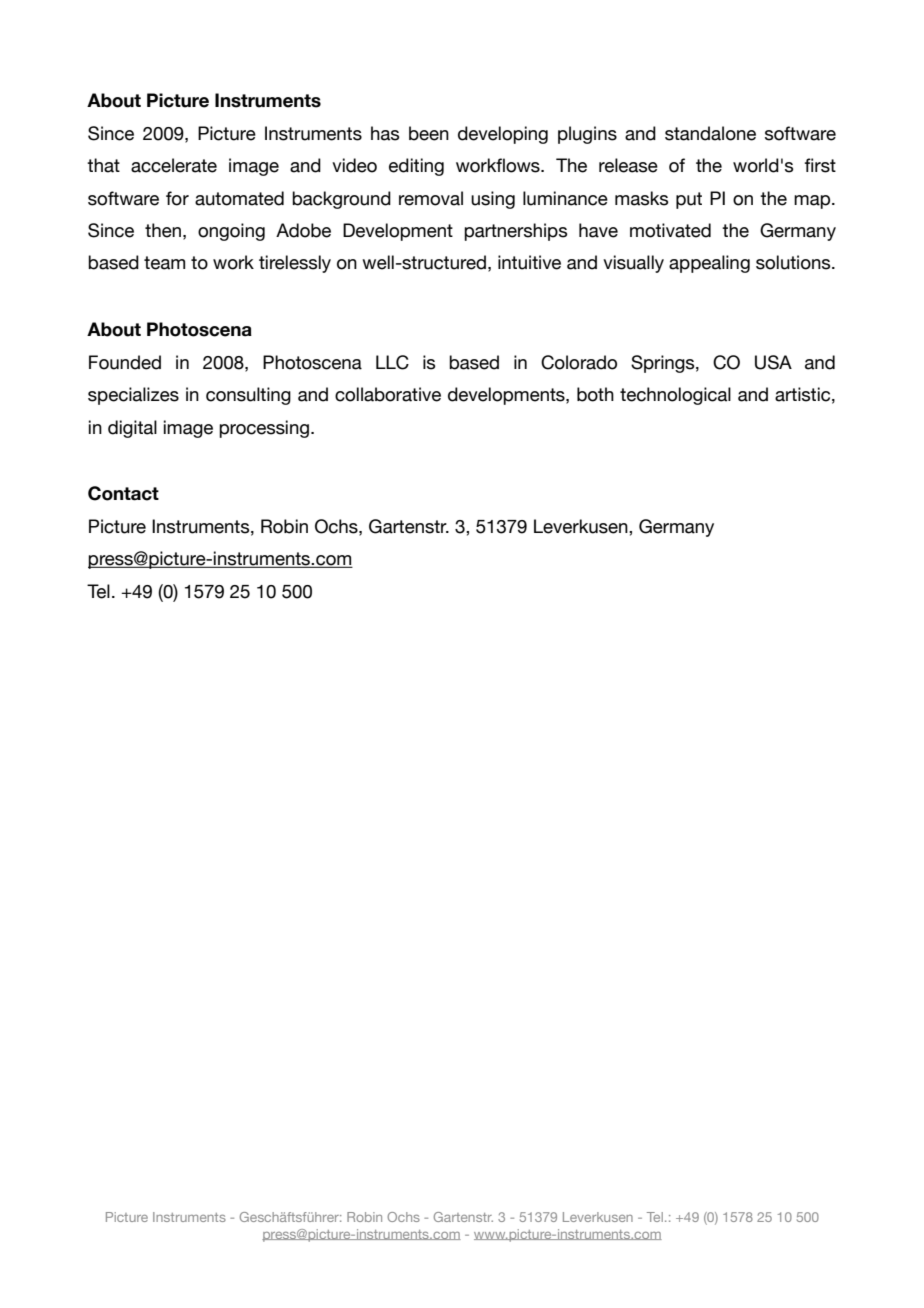 This page has width=924, height=1308. Describe the element at coordinates (164, 263) in the page. I see `team` at that location.
